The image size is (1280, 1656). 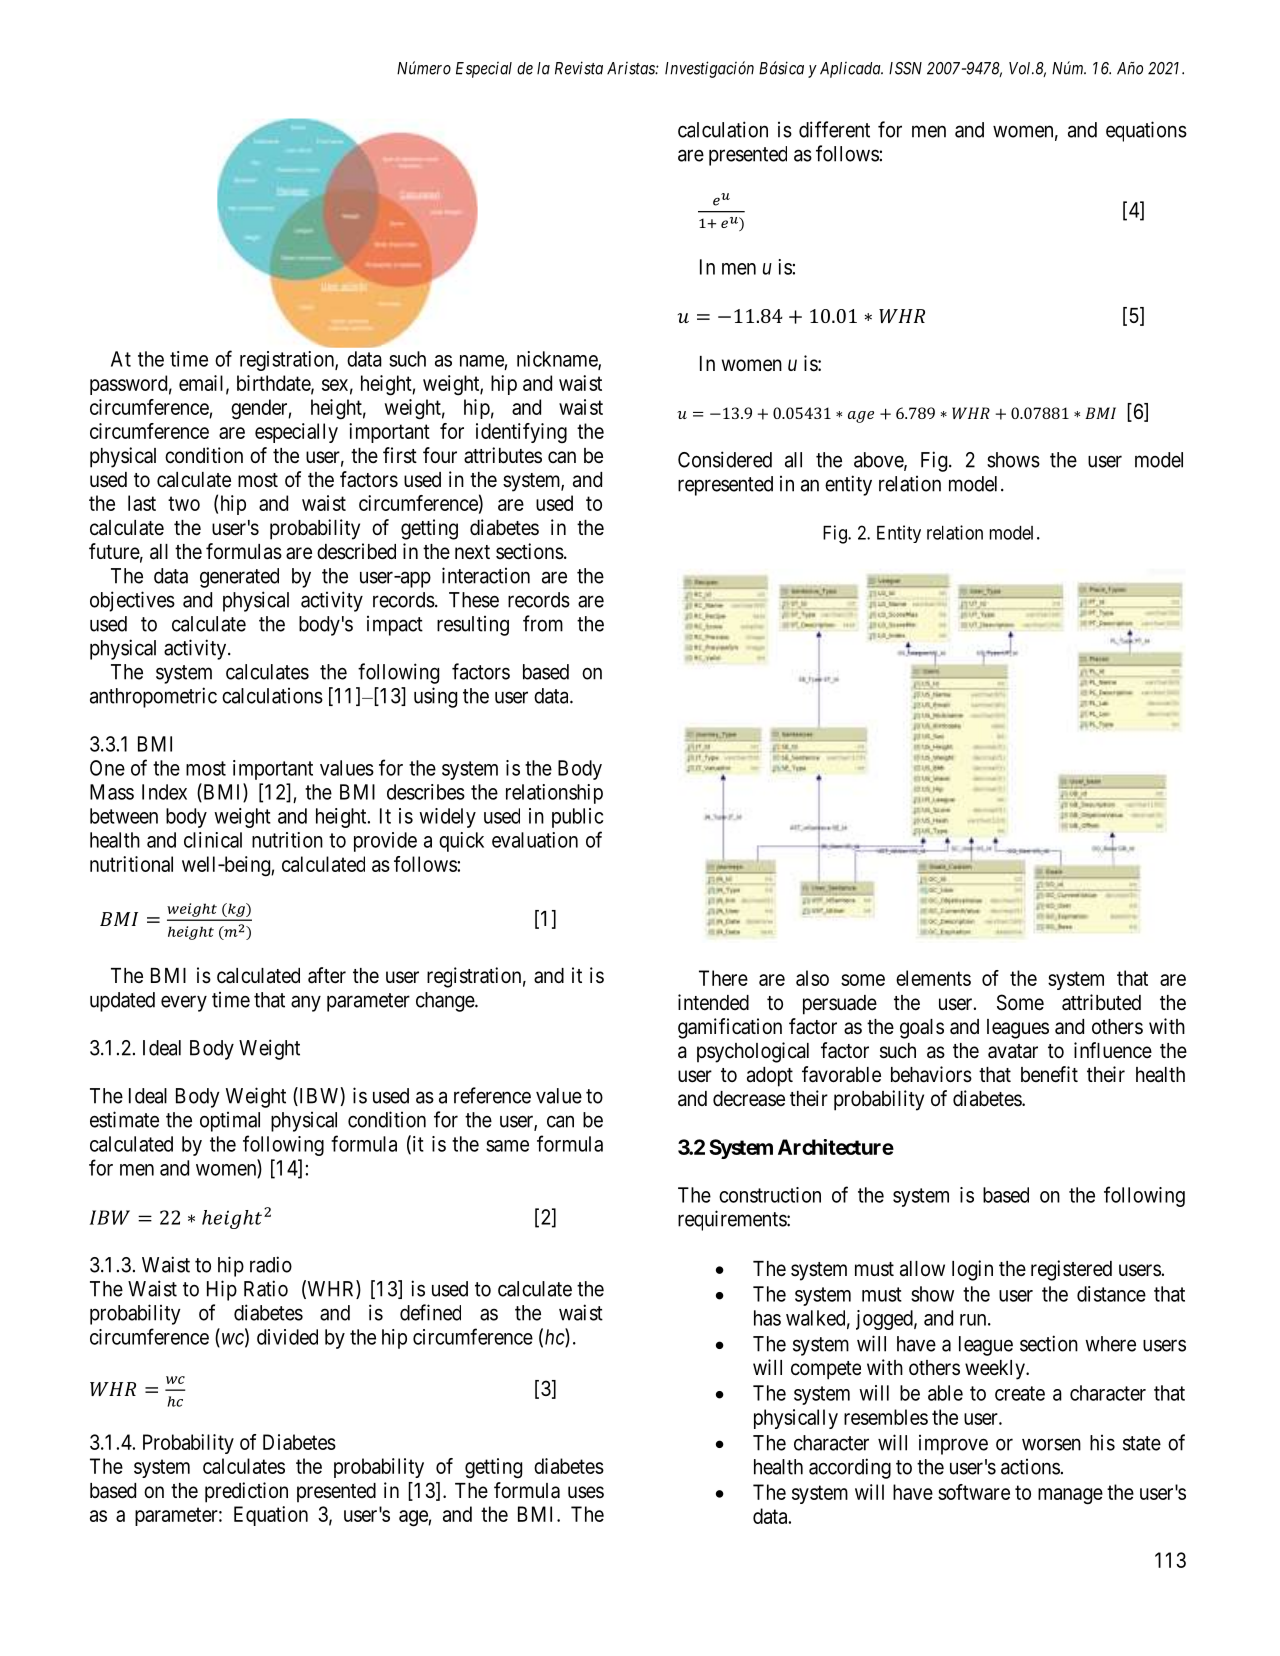 I want to click on prediction, so click(x=246, y=1492).
